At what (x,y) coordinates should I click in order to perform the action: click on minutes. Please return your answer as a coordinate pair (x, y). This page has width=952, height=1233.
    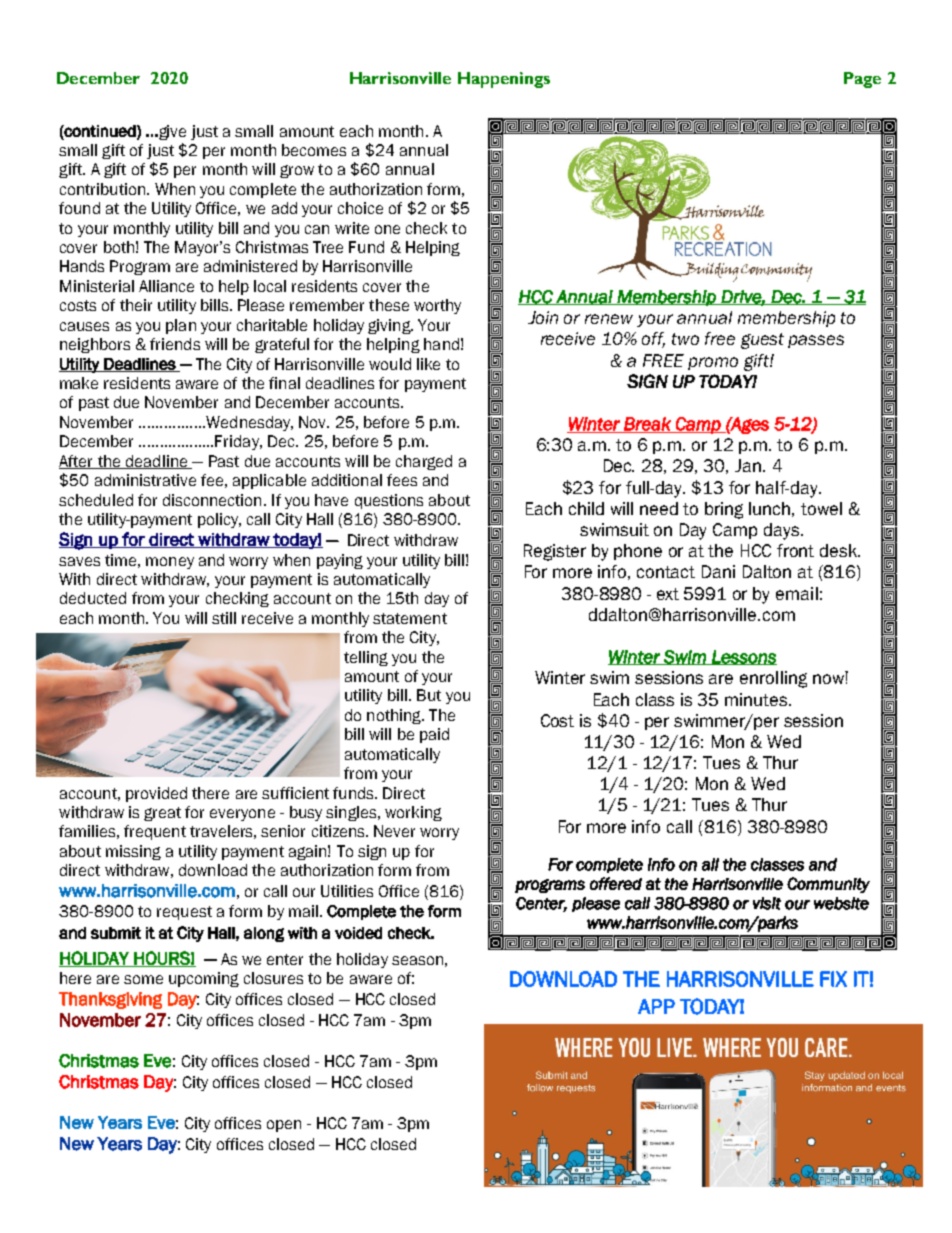
    Looking at the image, I should click on (757, 699).
